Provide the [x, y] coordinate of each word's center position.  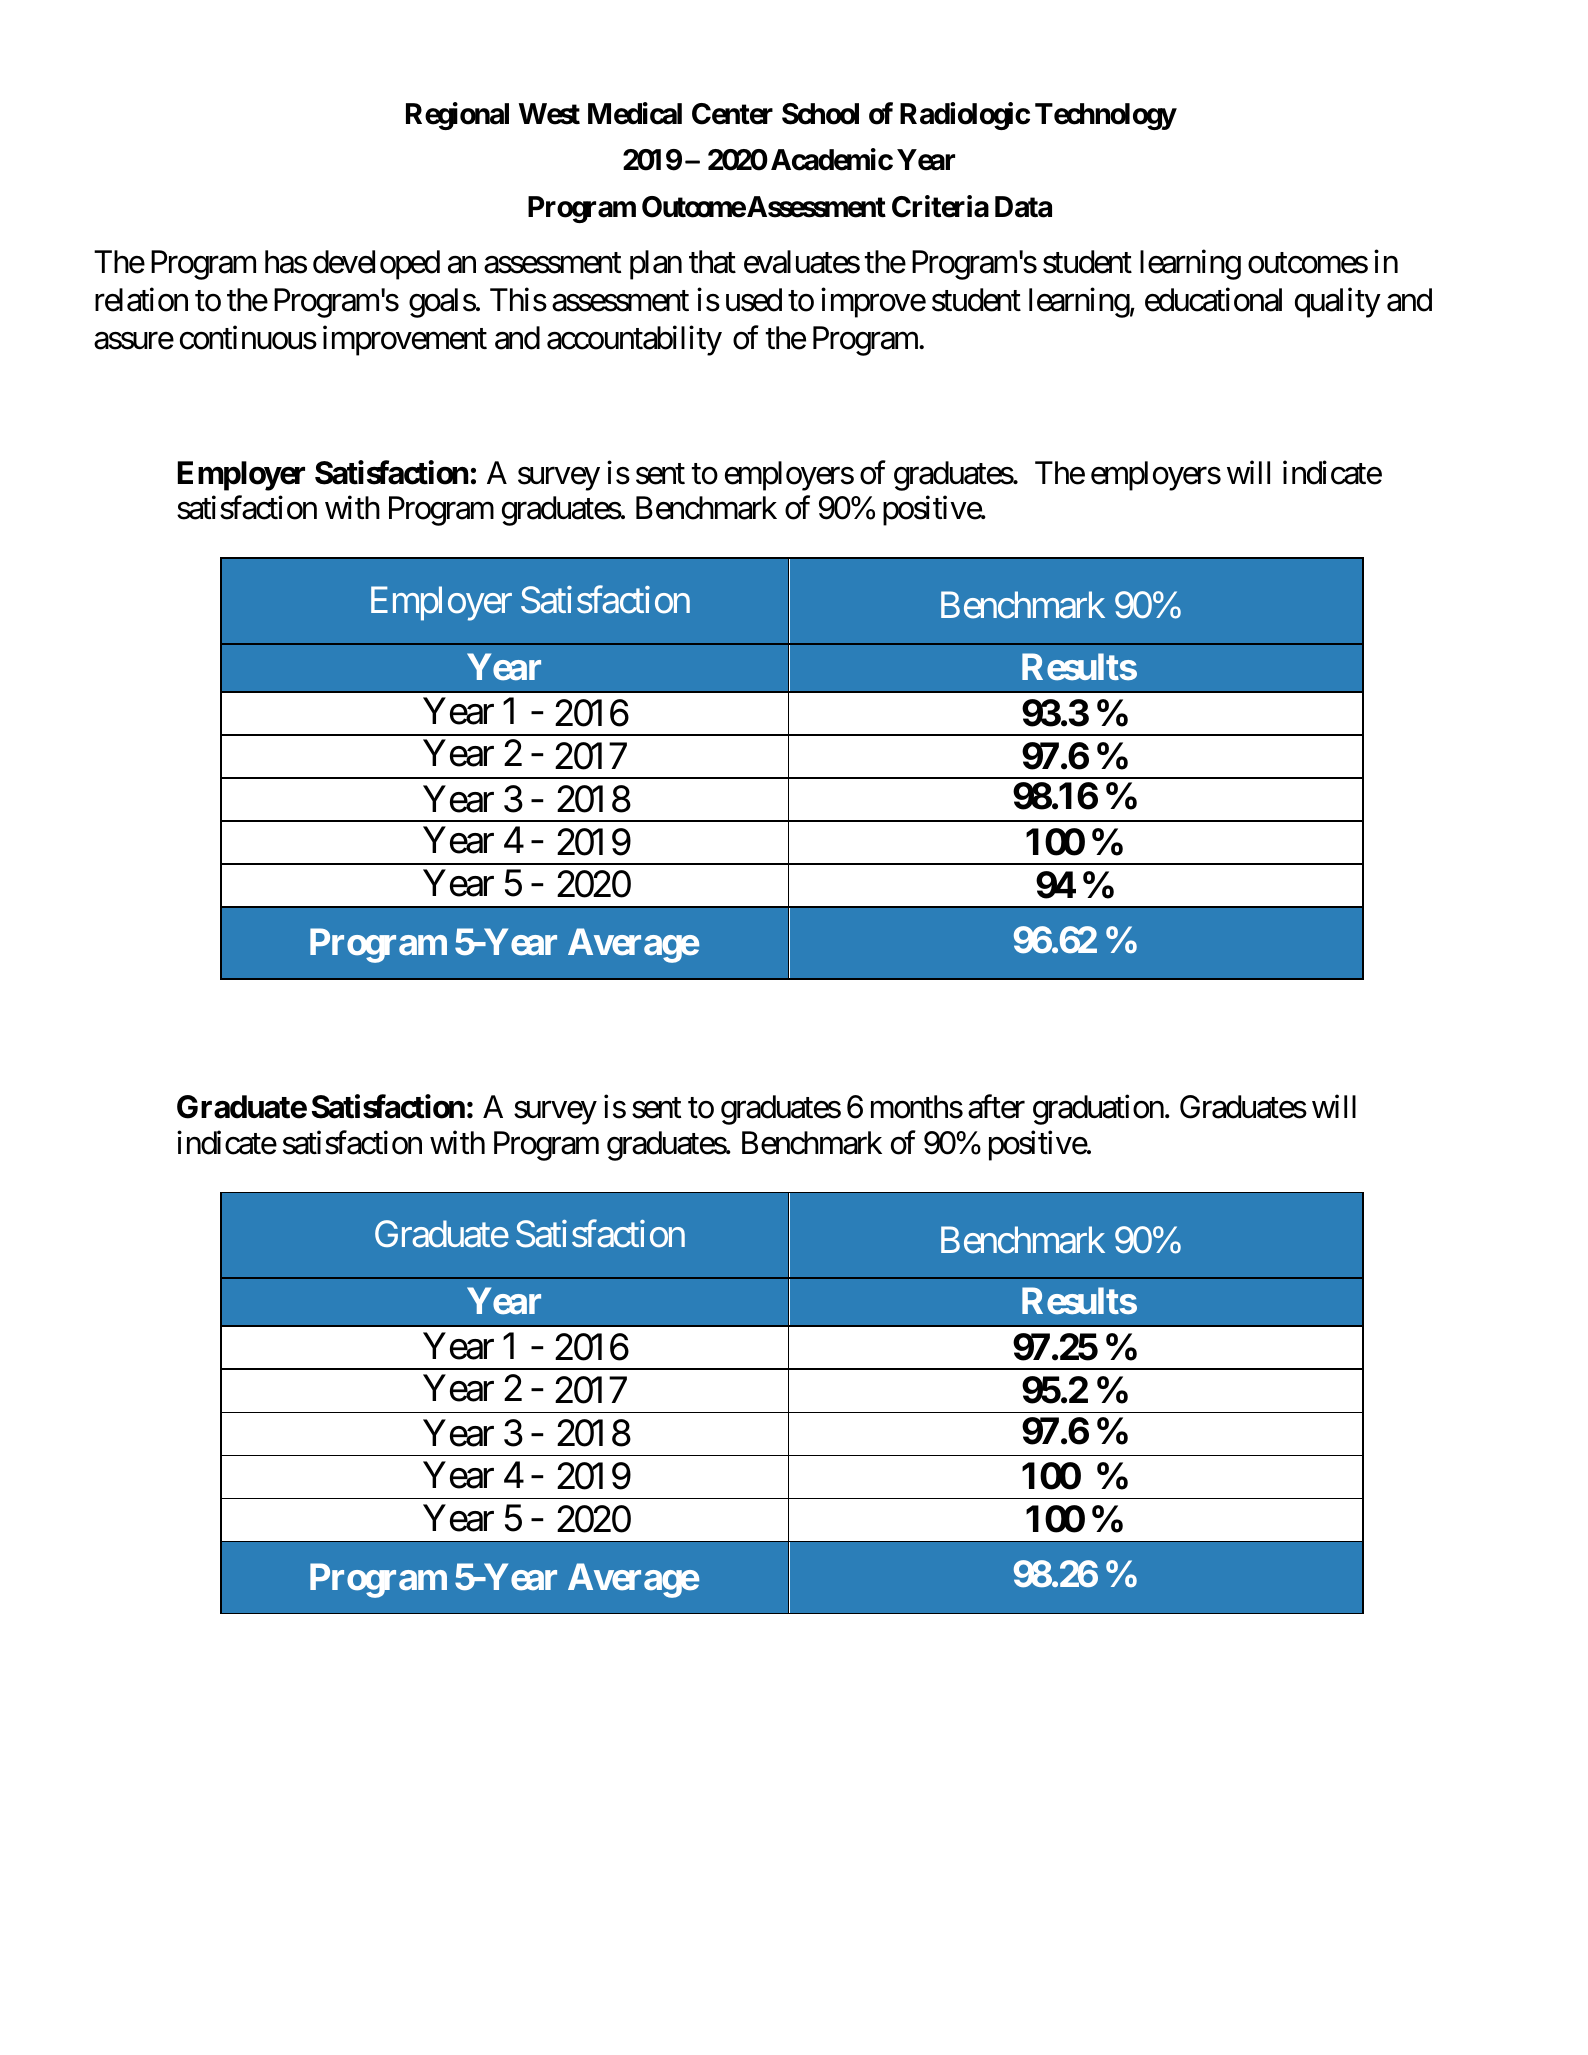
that [712, 262]
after [996, 1107]
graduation [1098, 1110]
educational [1213, 300]
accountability [634, 341]
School [820, 114]
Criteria [940, 206]
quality [1338, 303]
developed [376, 265]
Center [732, 114]
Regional [457, 116]
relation [141, 300]
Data [1023, 207]
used [754, 300]
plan [656, 265]
